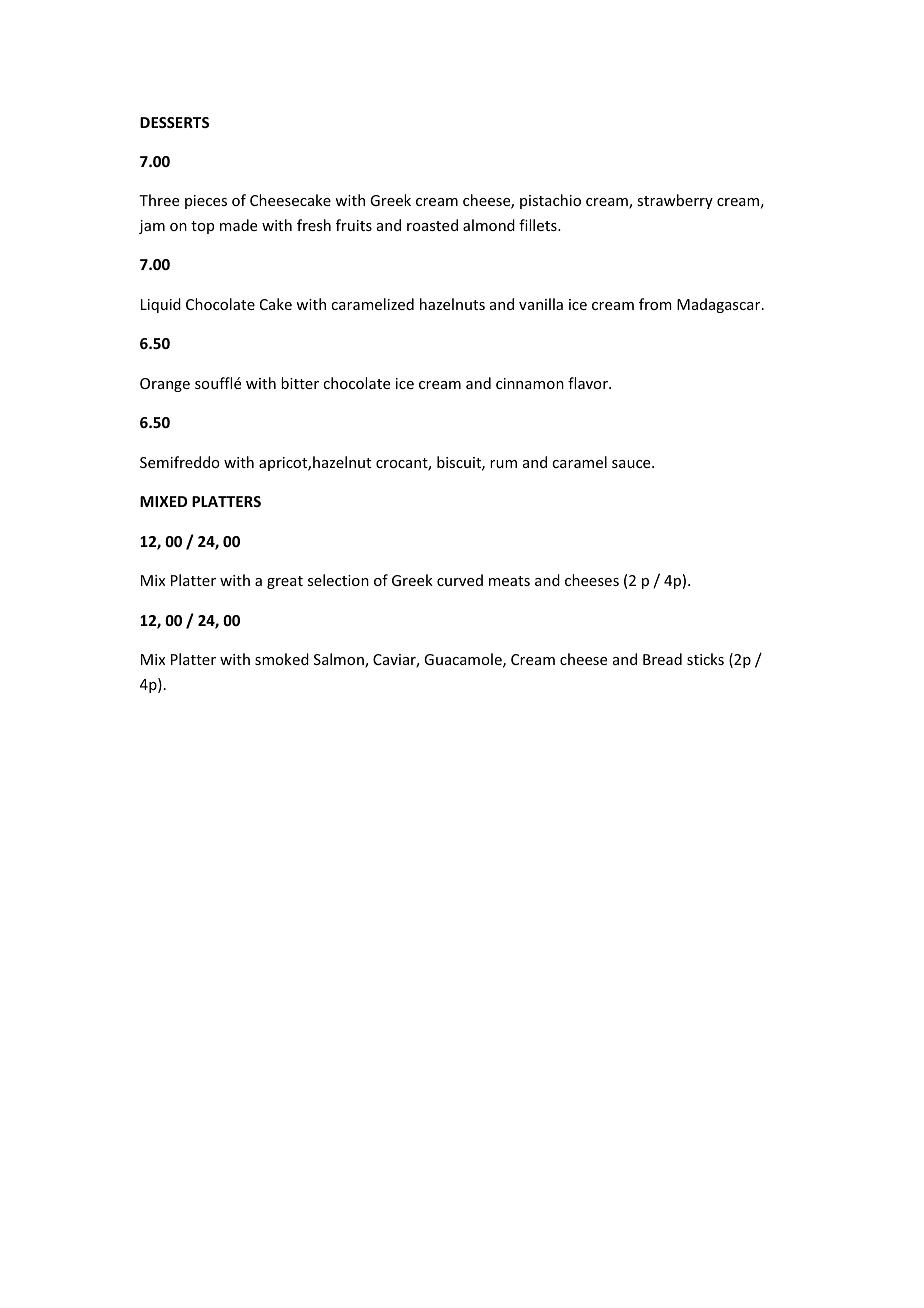 The height and width of the document is (1308, 924). What do you see at coordinates (509, 581) in the document?
I see `meats` at bounding box center [509, 581].
